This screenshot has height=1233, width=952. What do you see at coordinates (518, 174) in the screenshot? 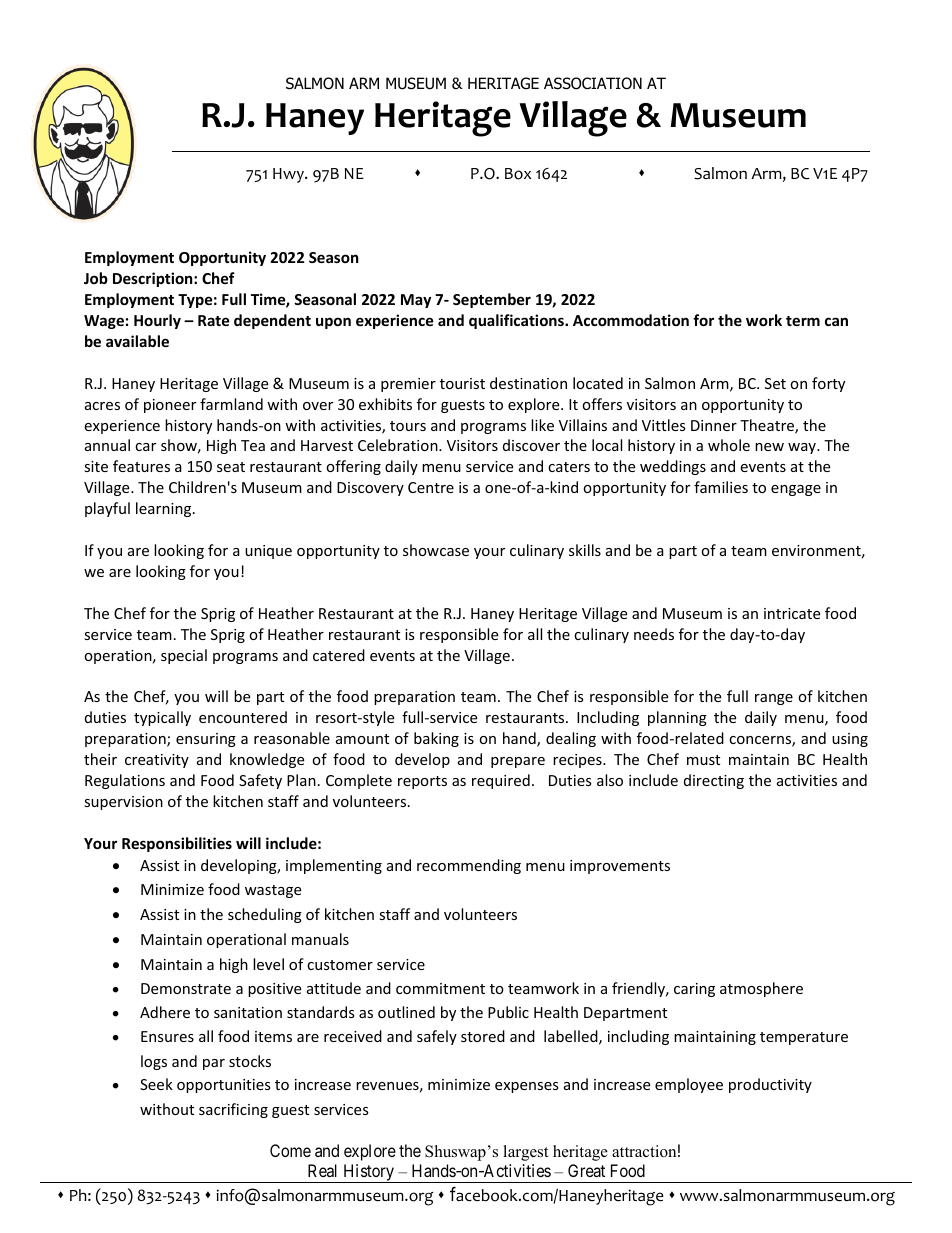
I see `Box` at bounding box center [518, 174].
